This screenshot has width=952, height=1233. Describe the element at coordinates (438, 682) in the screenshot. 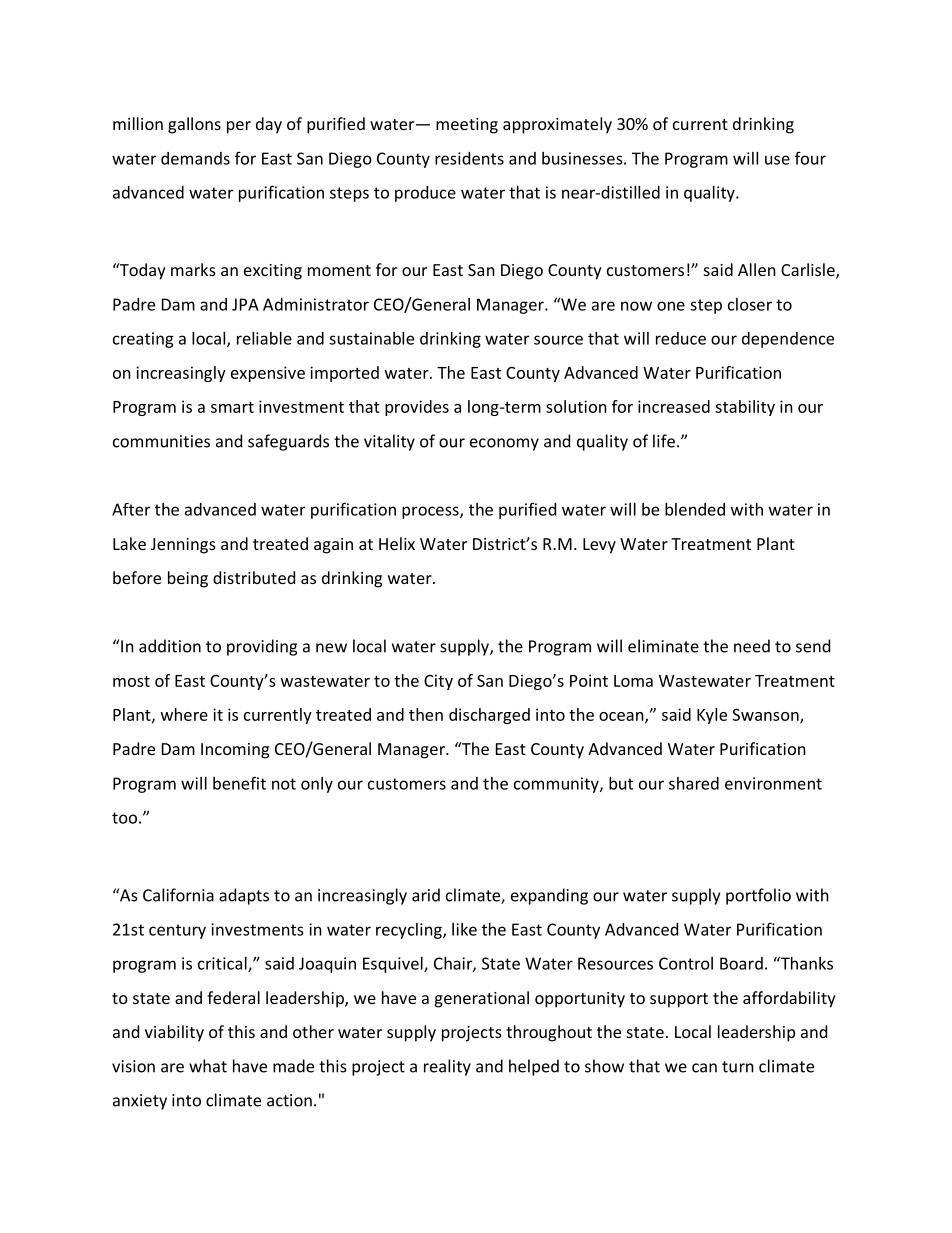

I see `City` at that location.
